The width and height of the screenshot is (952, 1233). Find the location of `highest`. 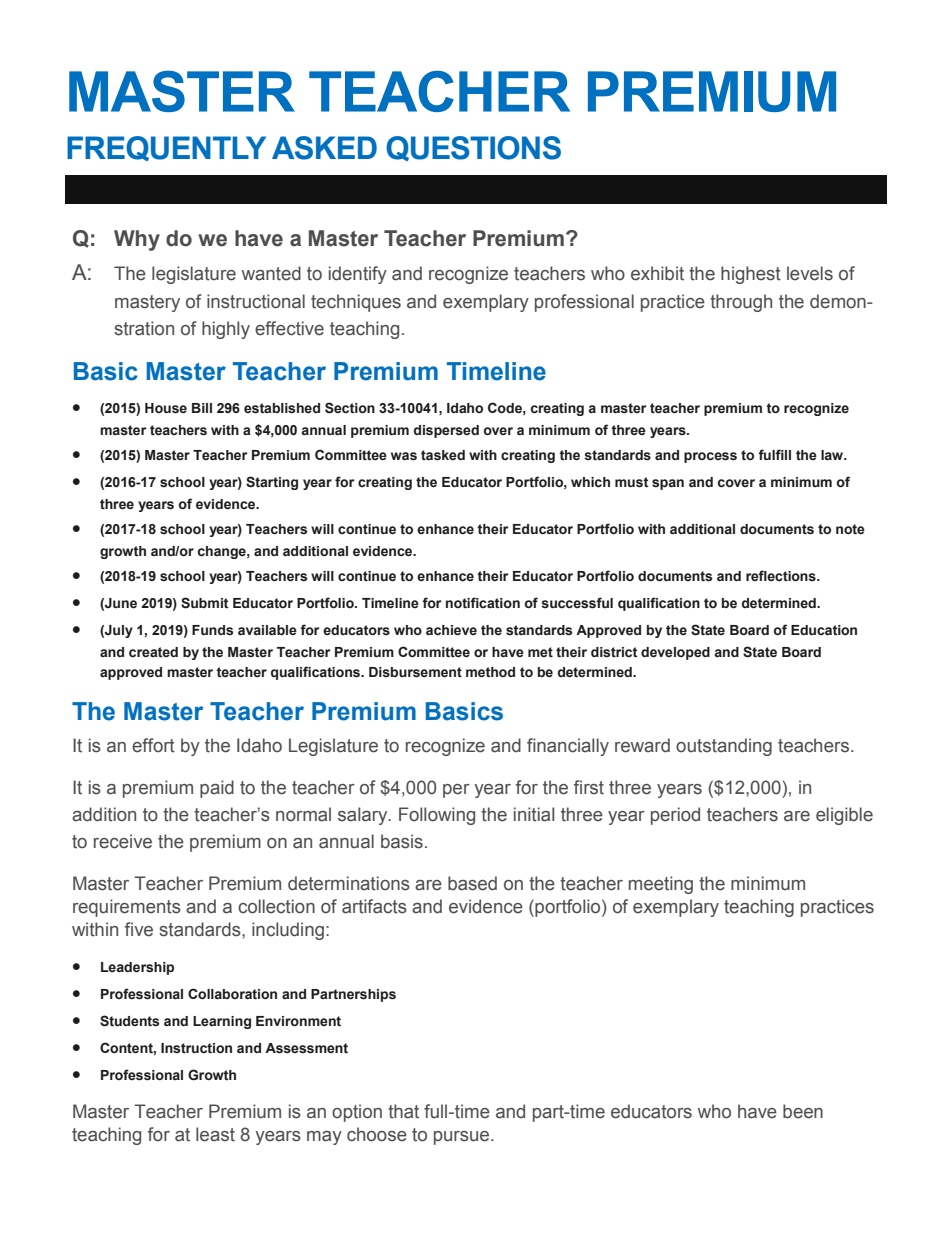

highest is located at coordinates (751, 275).
